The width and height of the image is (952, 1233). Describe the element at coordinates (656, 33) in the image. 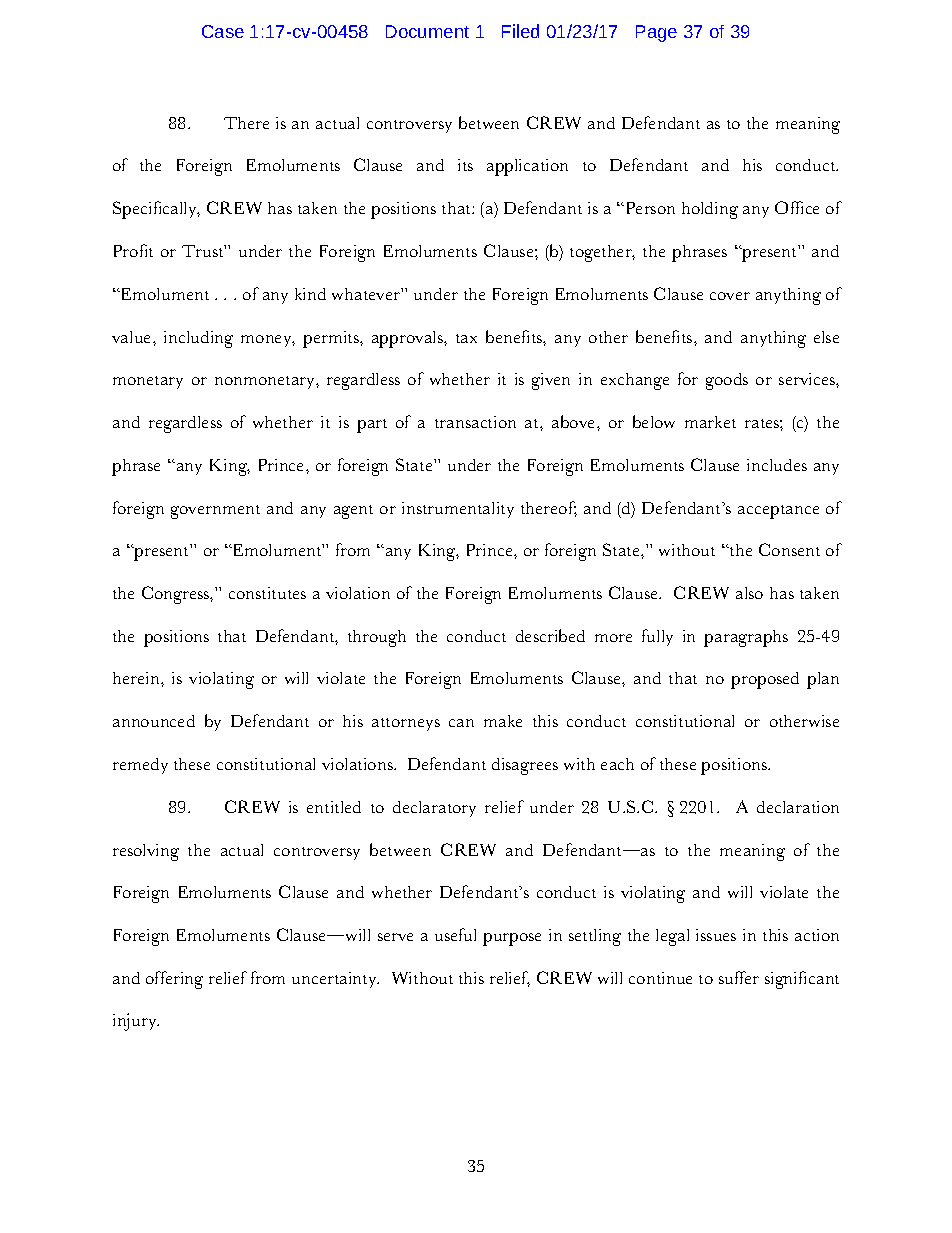

I see `Page` at that location.
